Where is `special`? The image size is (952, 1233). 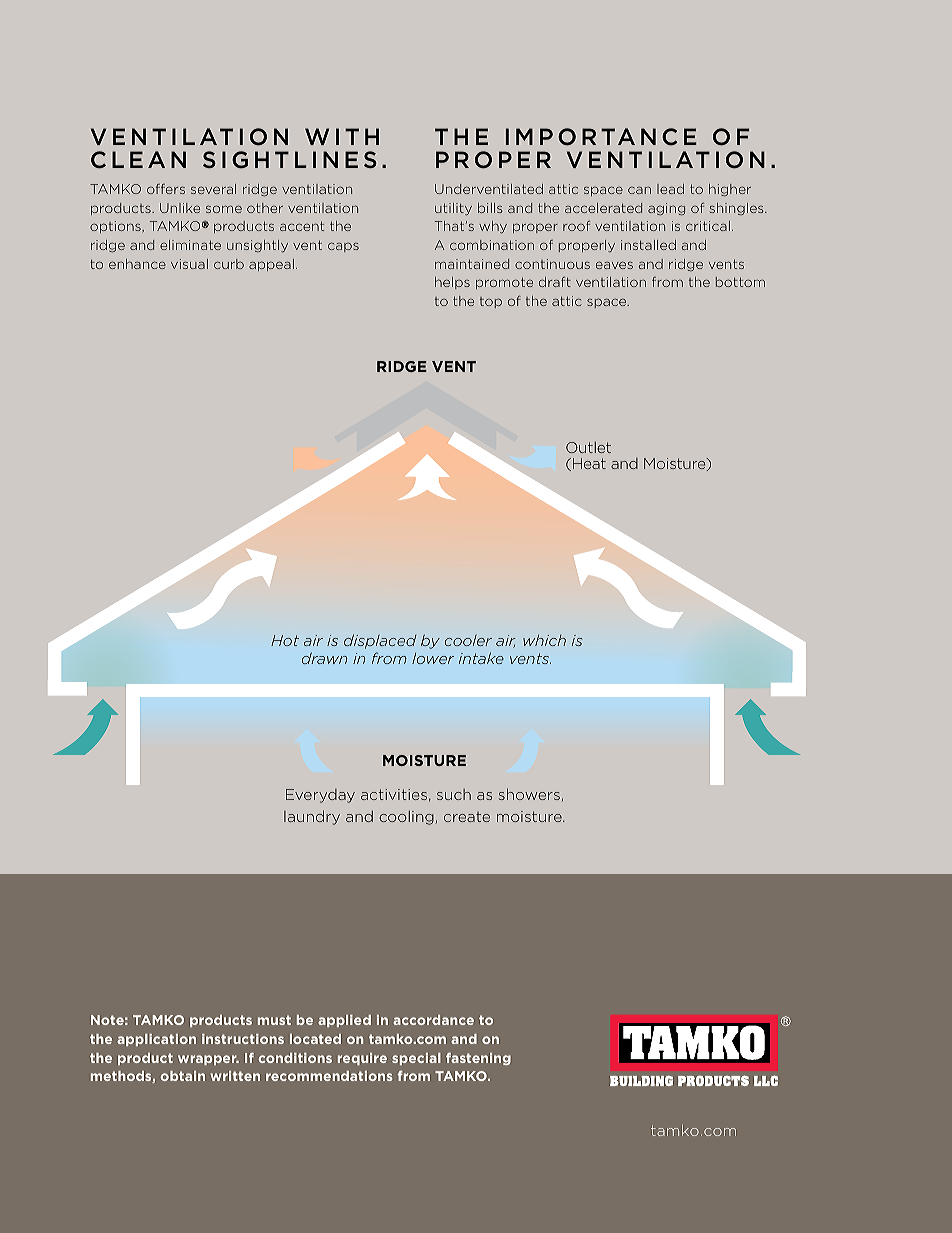 special is located at coordinates (416, 1059).
